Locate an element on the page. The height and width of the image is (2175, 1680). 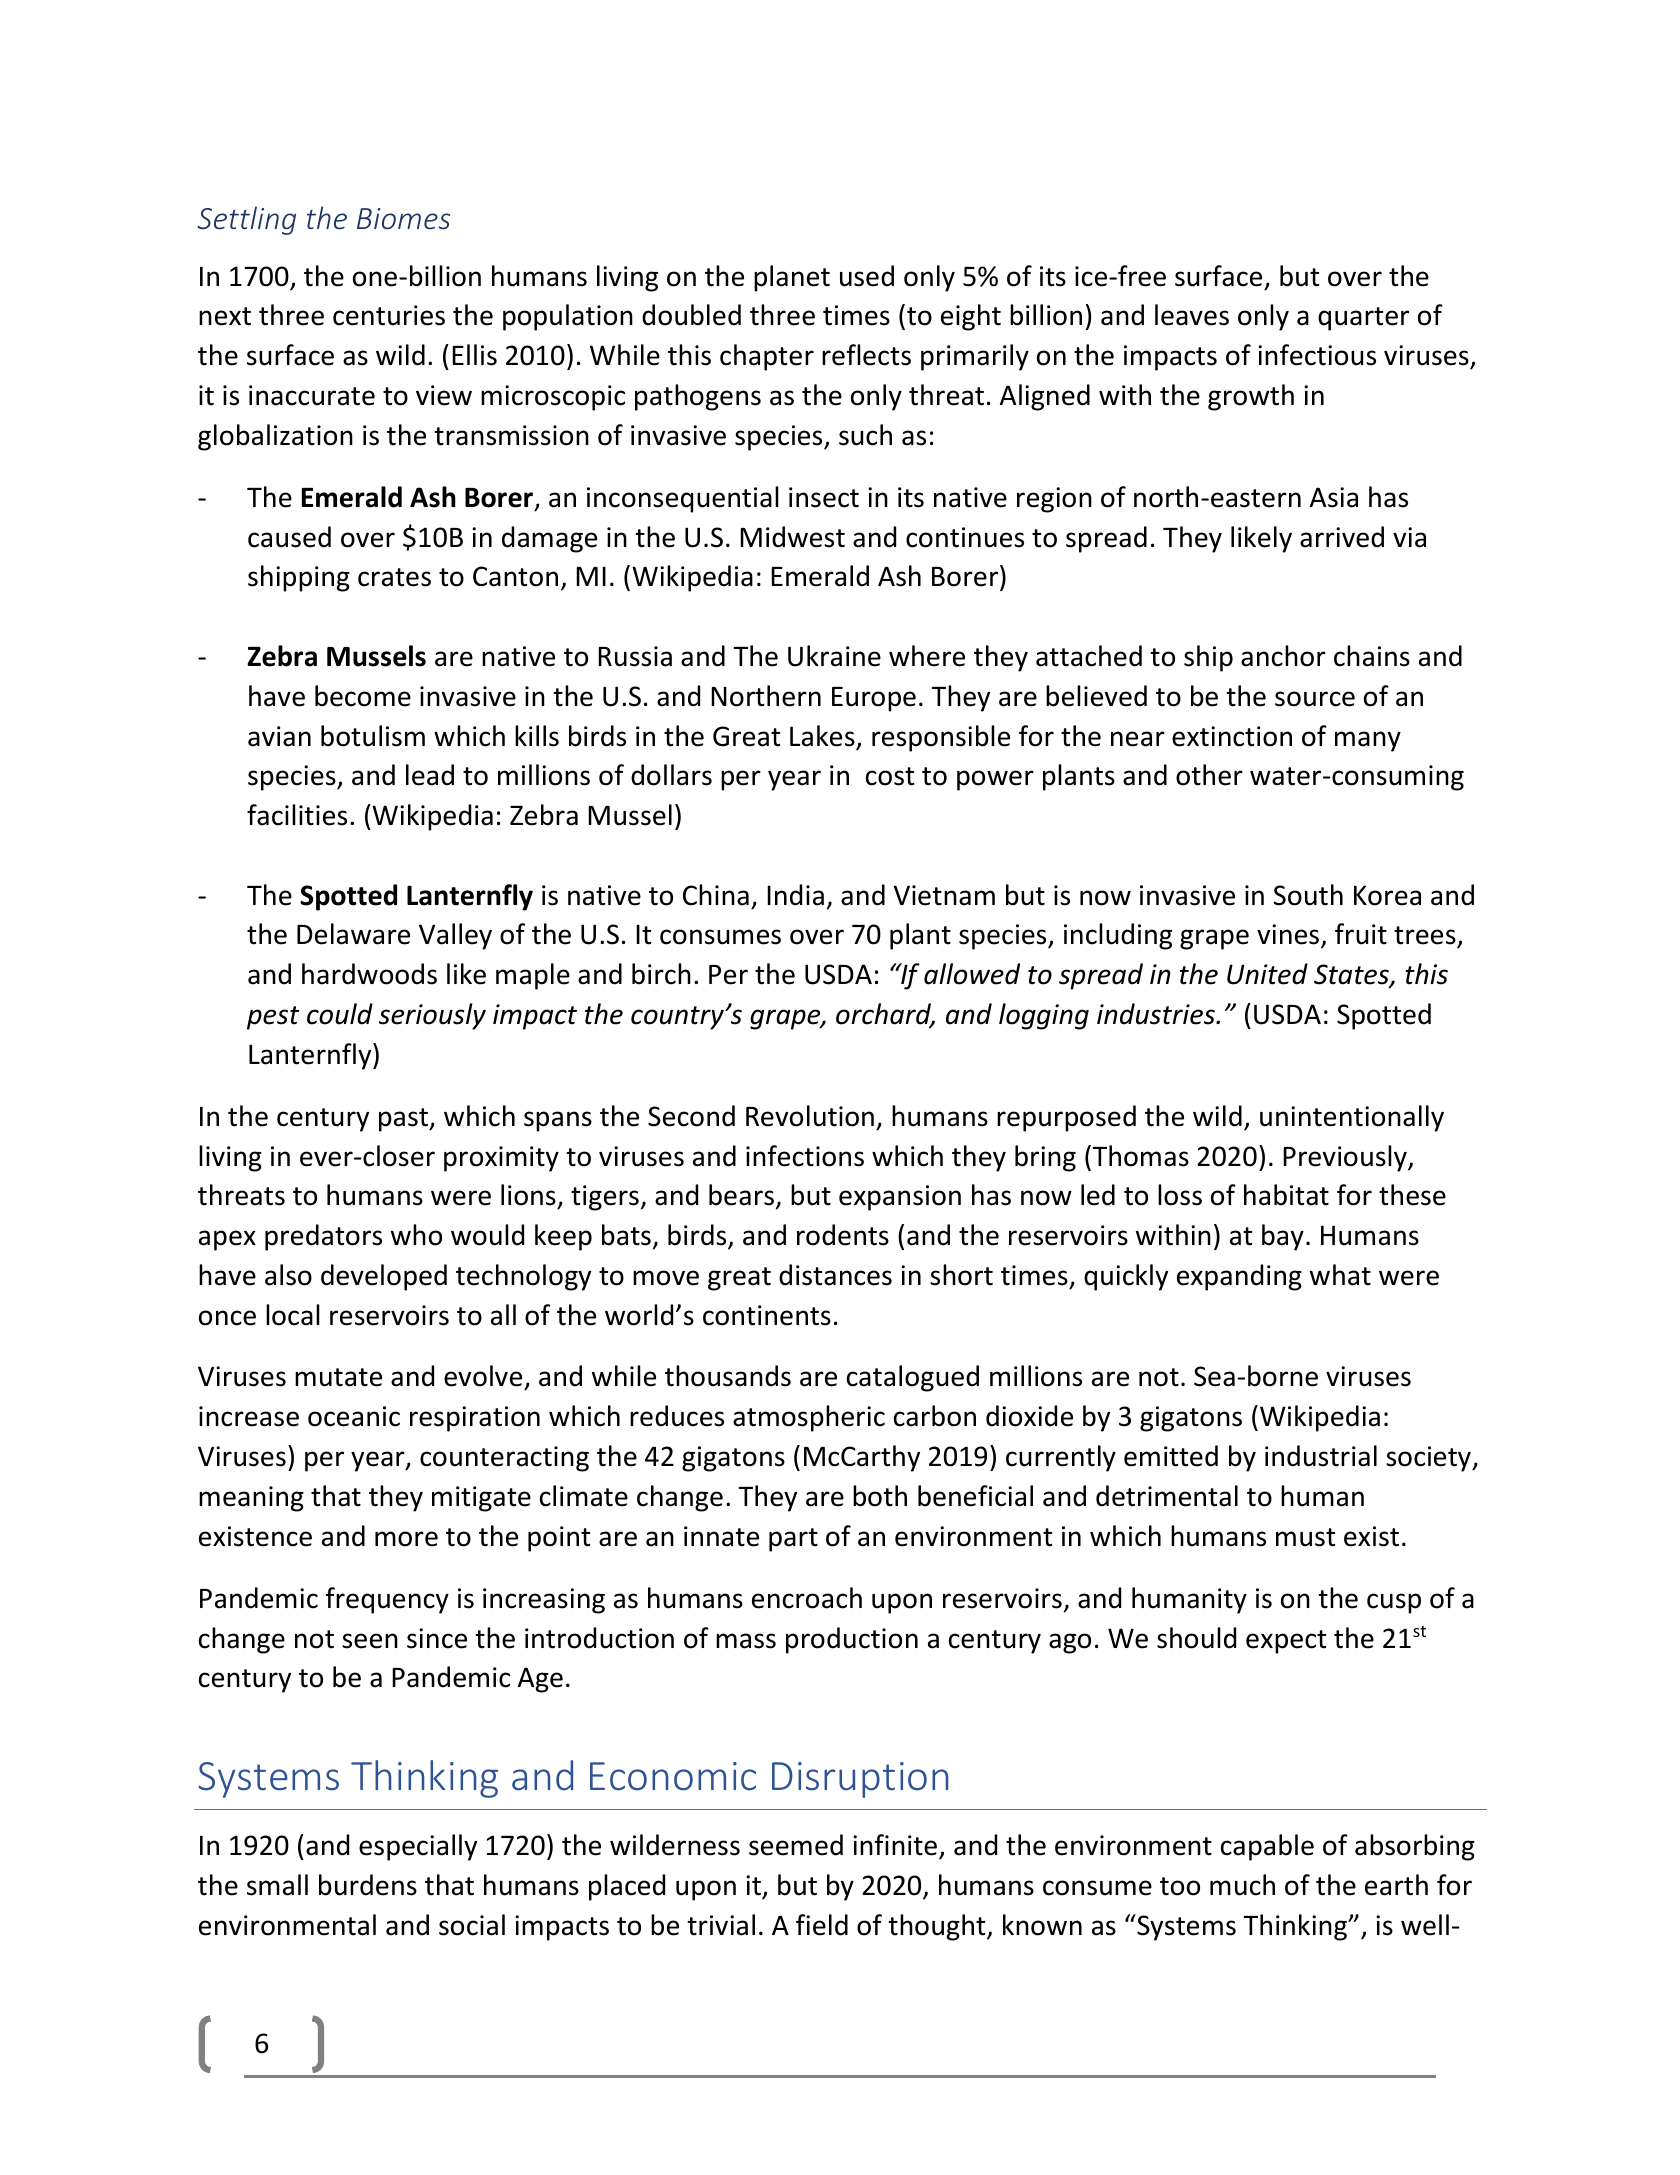
Revolution is located at coordinates (810, 1116).
